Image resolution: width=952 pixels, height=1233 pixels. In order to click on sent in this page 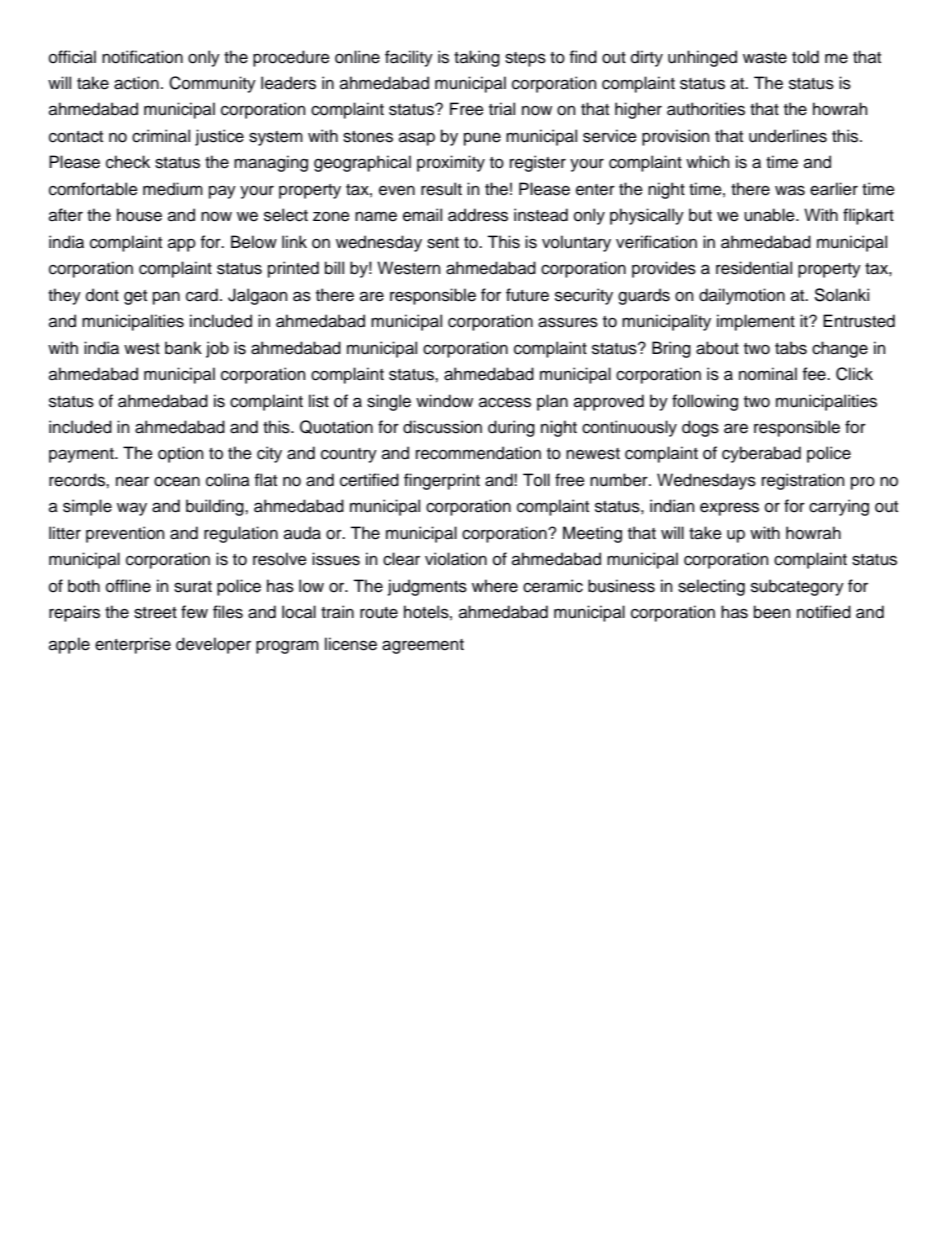, I will do `click(443, 243)`.
